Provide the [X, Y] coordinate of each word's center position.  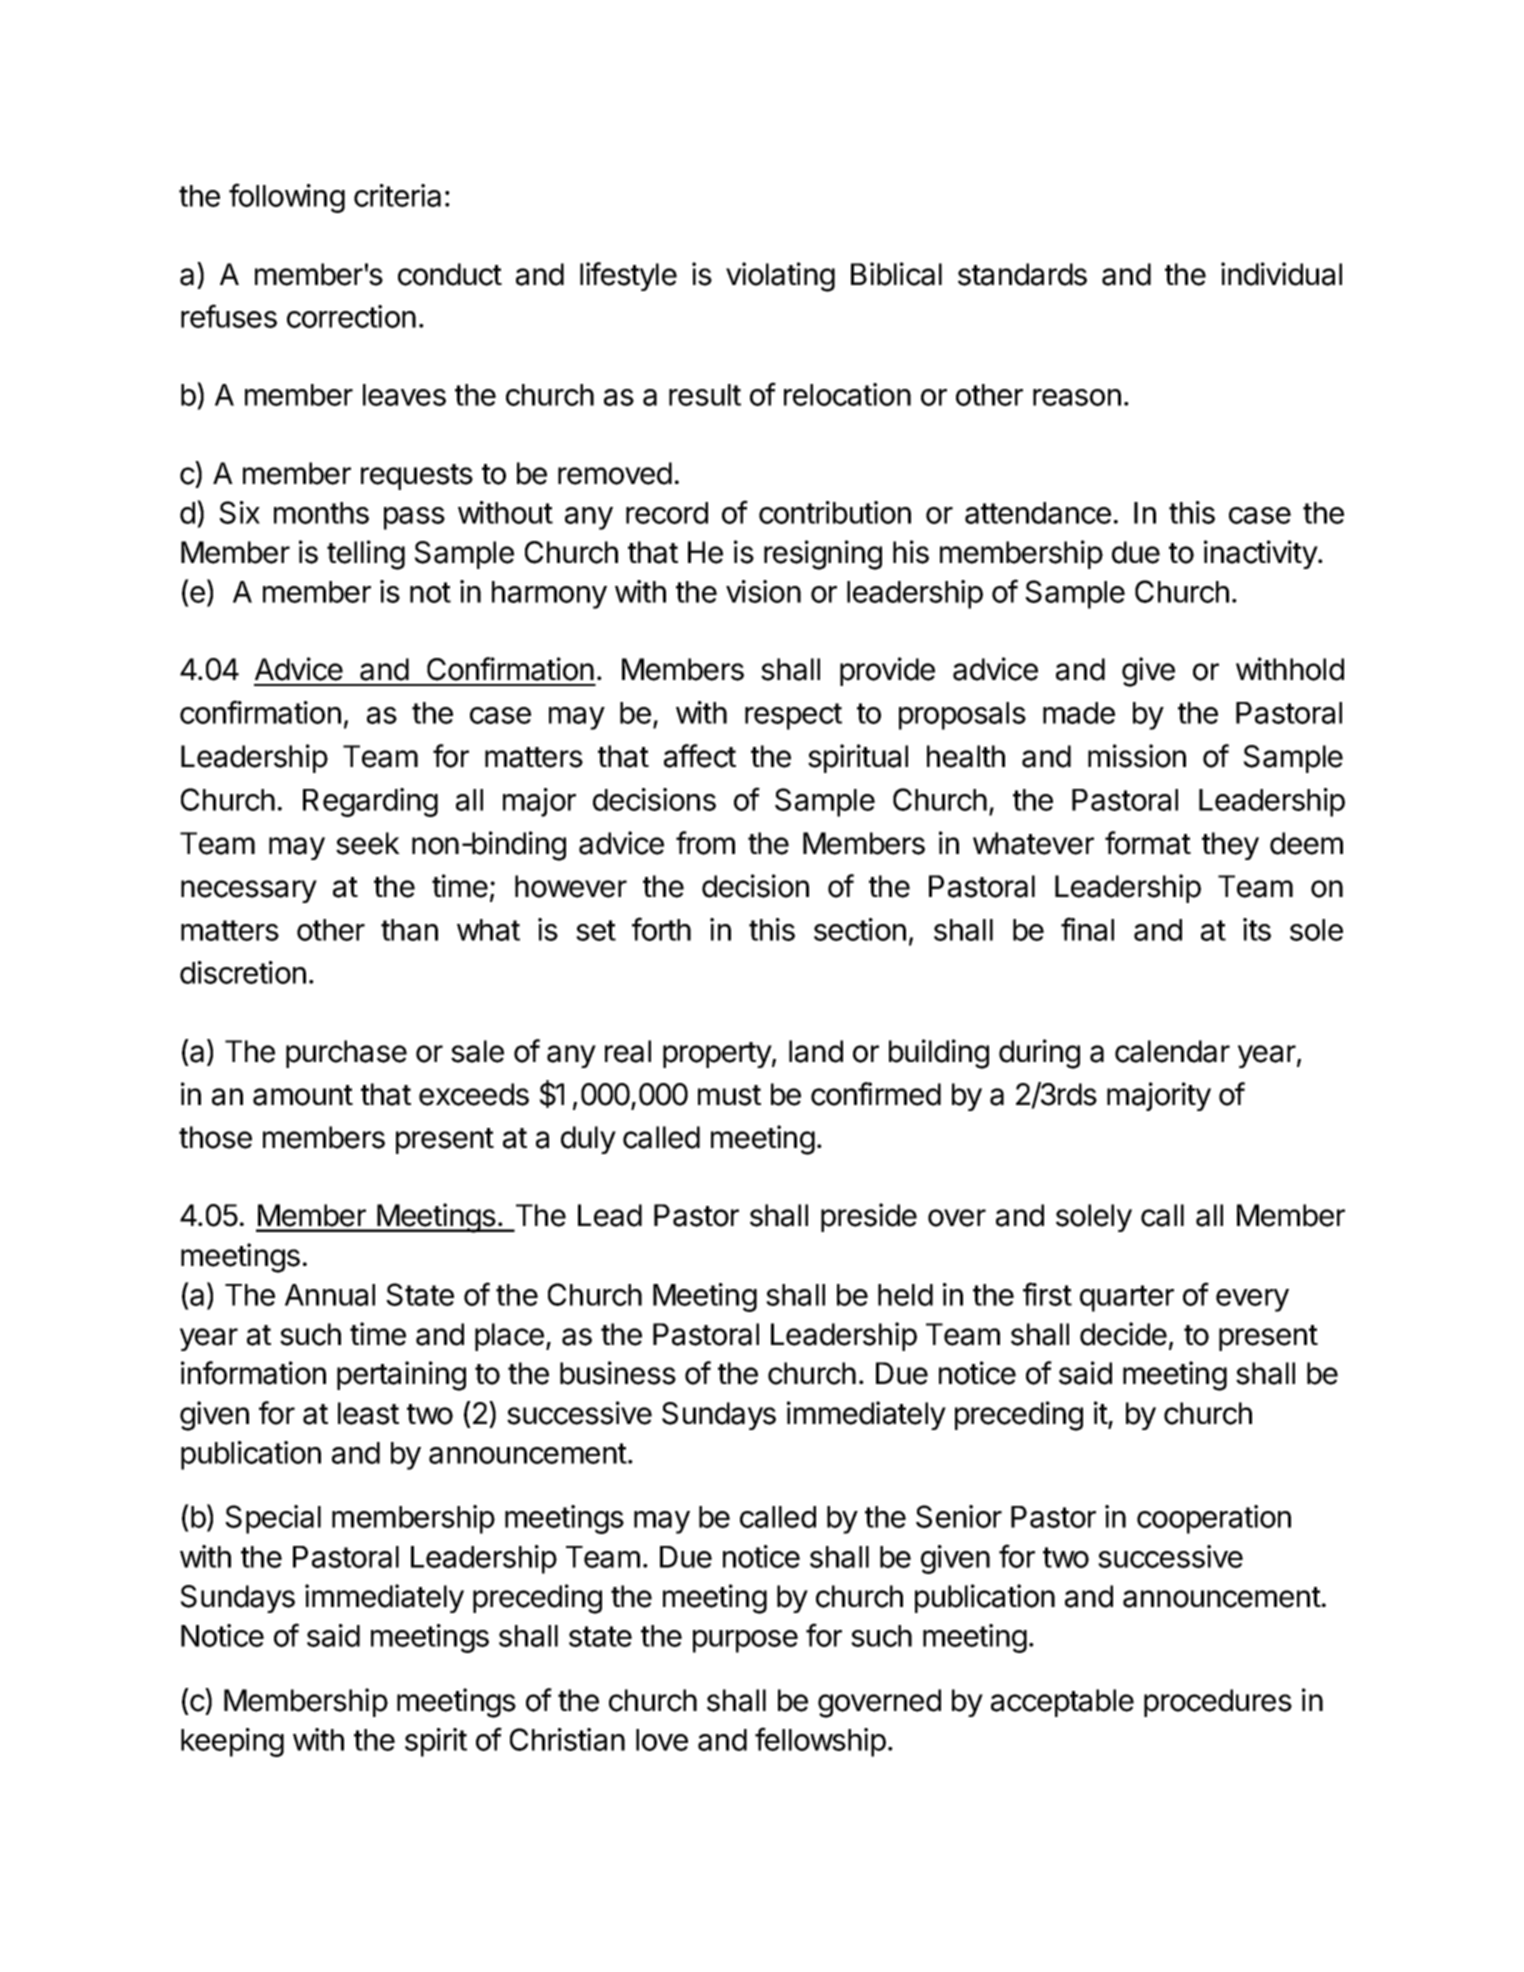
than [409, 930]
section [860, 929]
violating [780, 277]
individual [1281, 274]
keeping [232, 1742]
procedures [1218, 1703]
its [1257, 929]
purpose [745, 1641]
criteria [397, 195]
